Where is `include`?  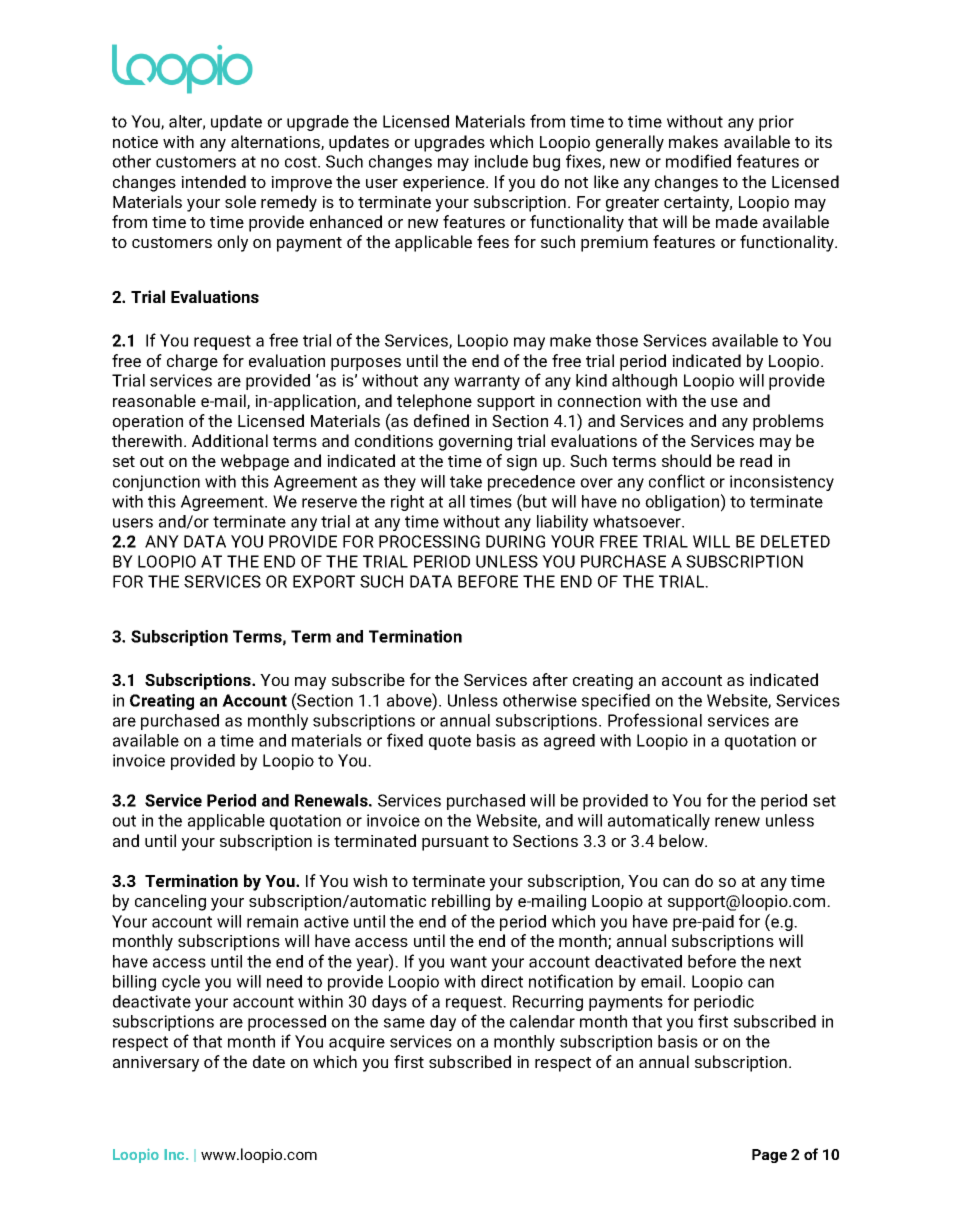
include is located at coordinates (501, 161).
